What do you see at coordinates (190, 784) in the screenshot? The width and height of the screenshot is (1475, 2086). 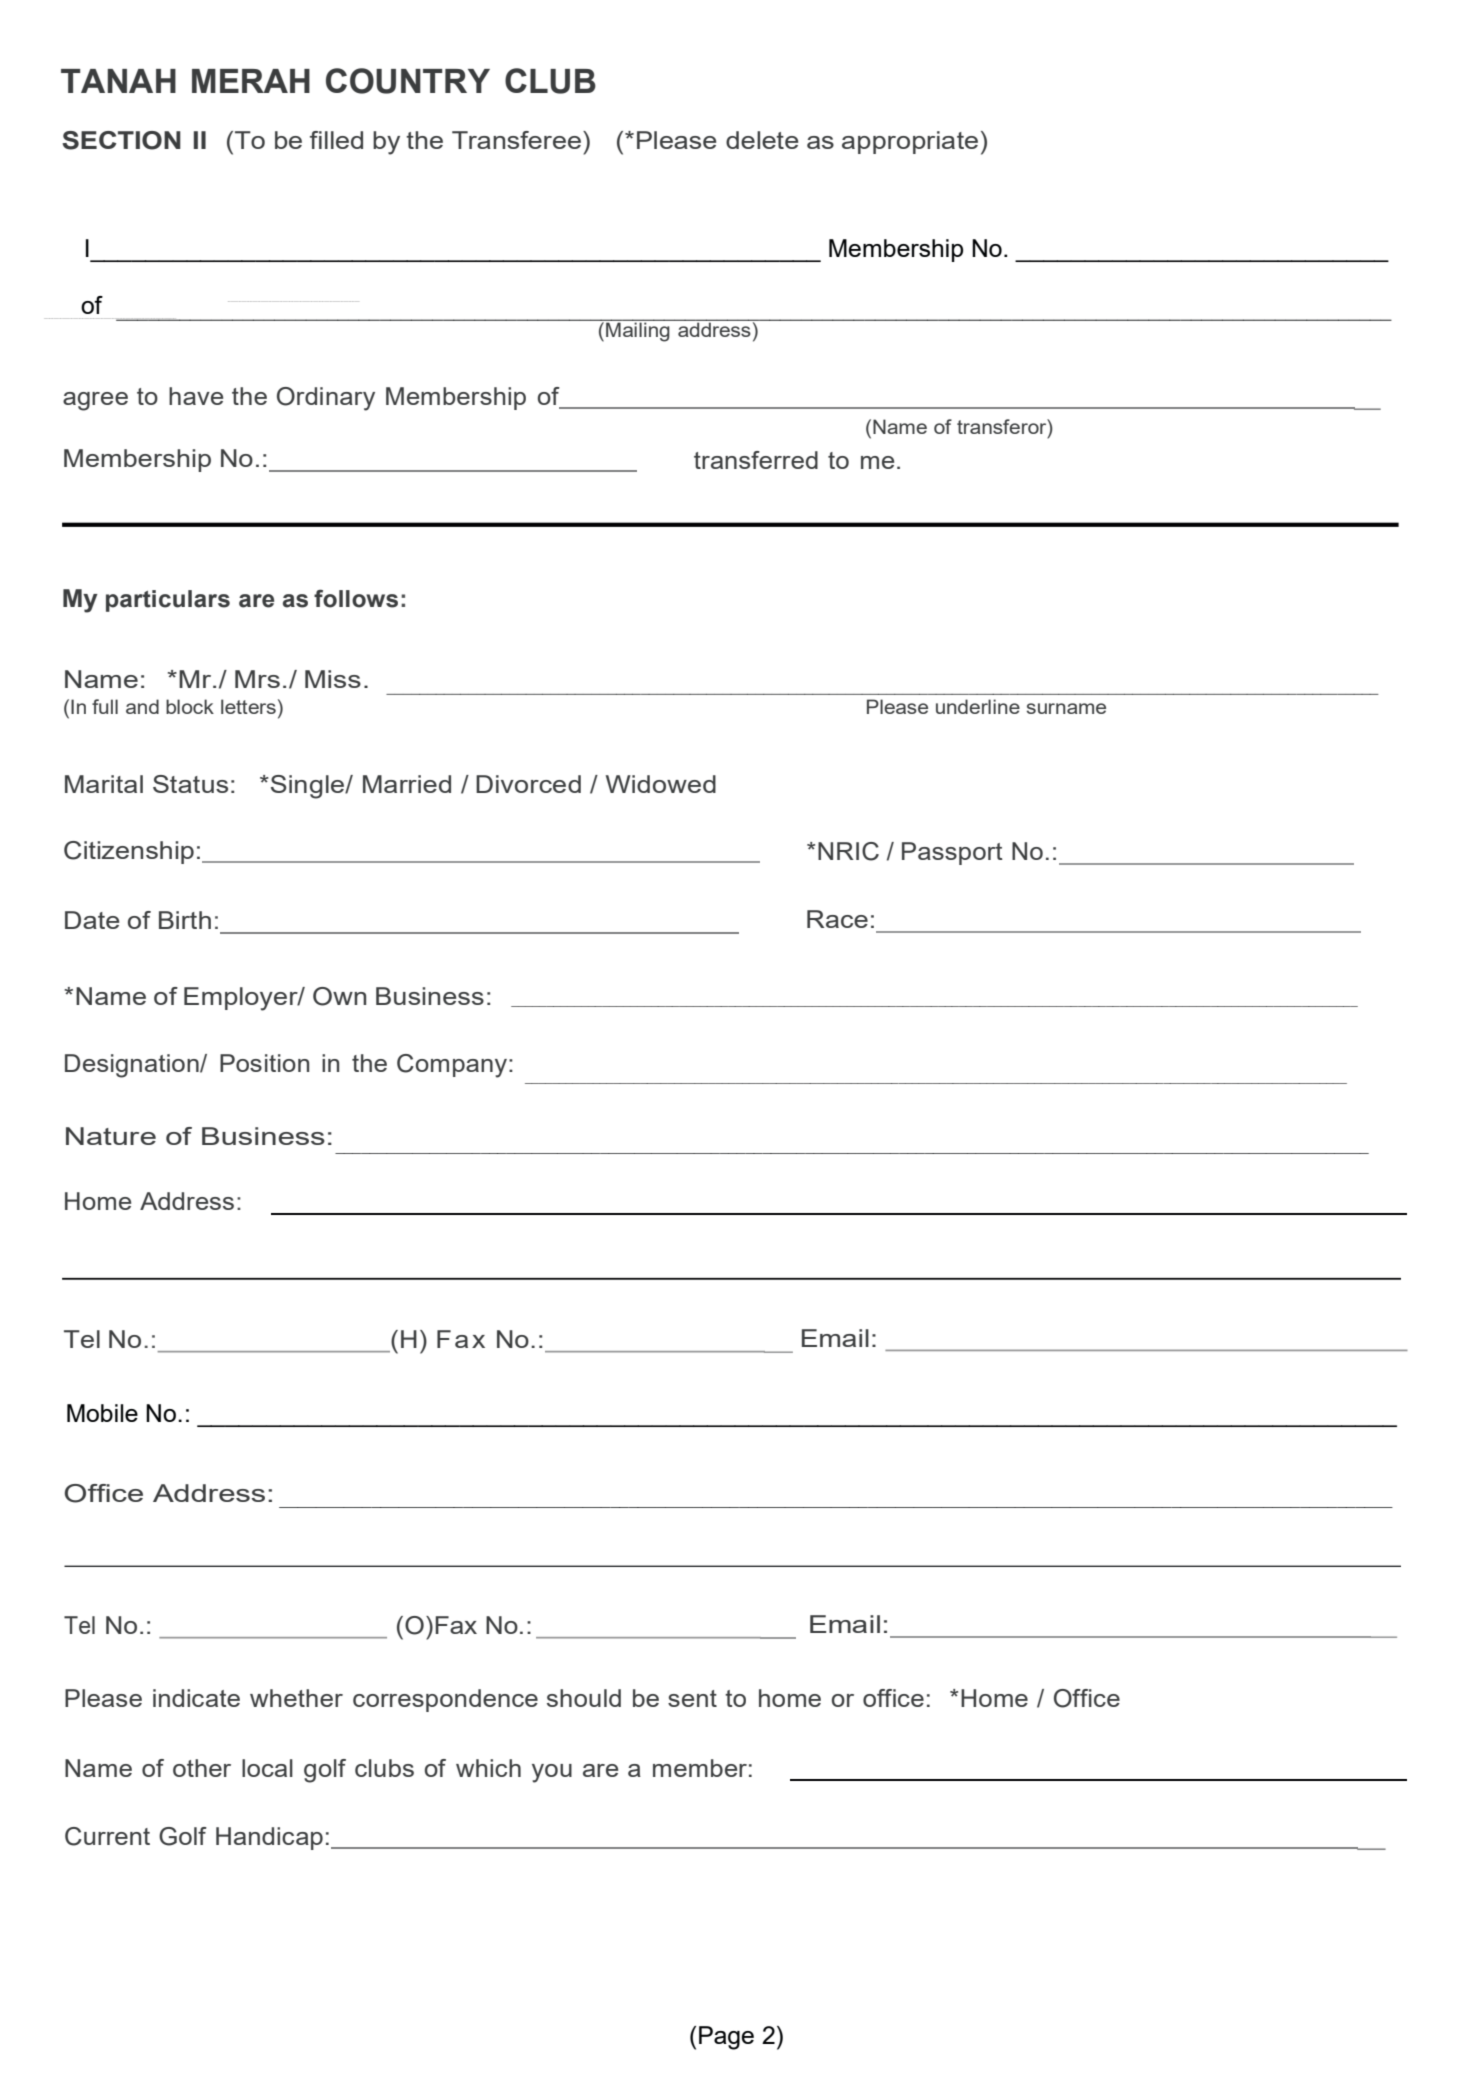 I see `Status` at bounding box center [190, 784].
